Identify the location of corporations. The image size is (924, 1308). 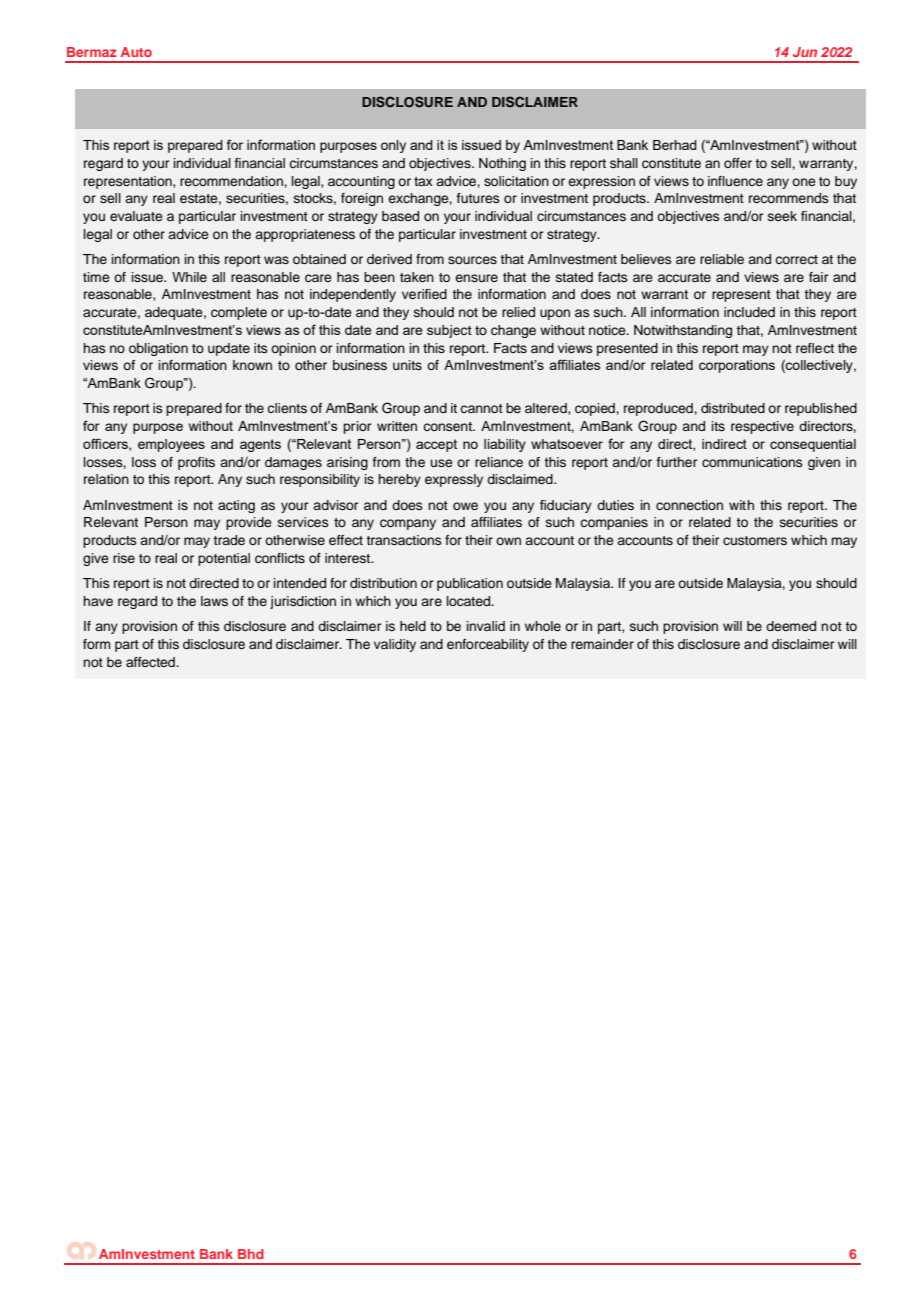
(737, 366).
